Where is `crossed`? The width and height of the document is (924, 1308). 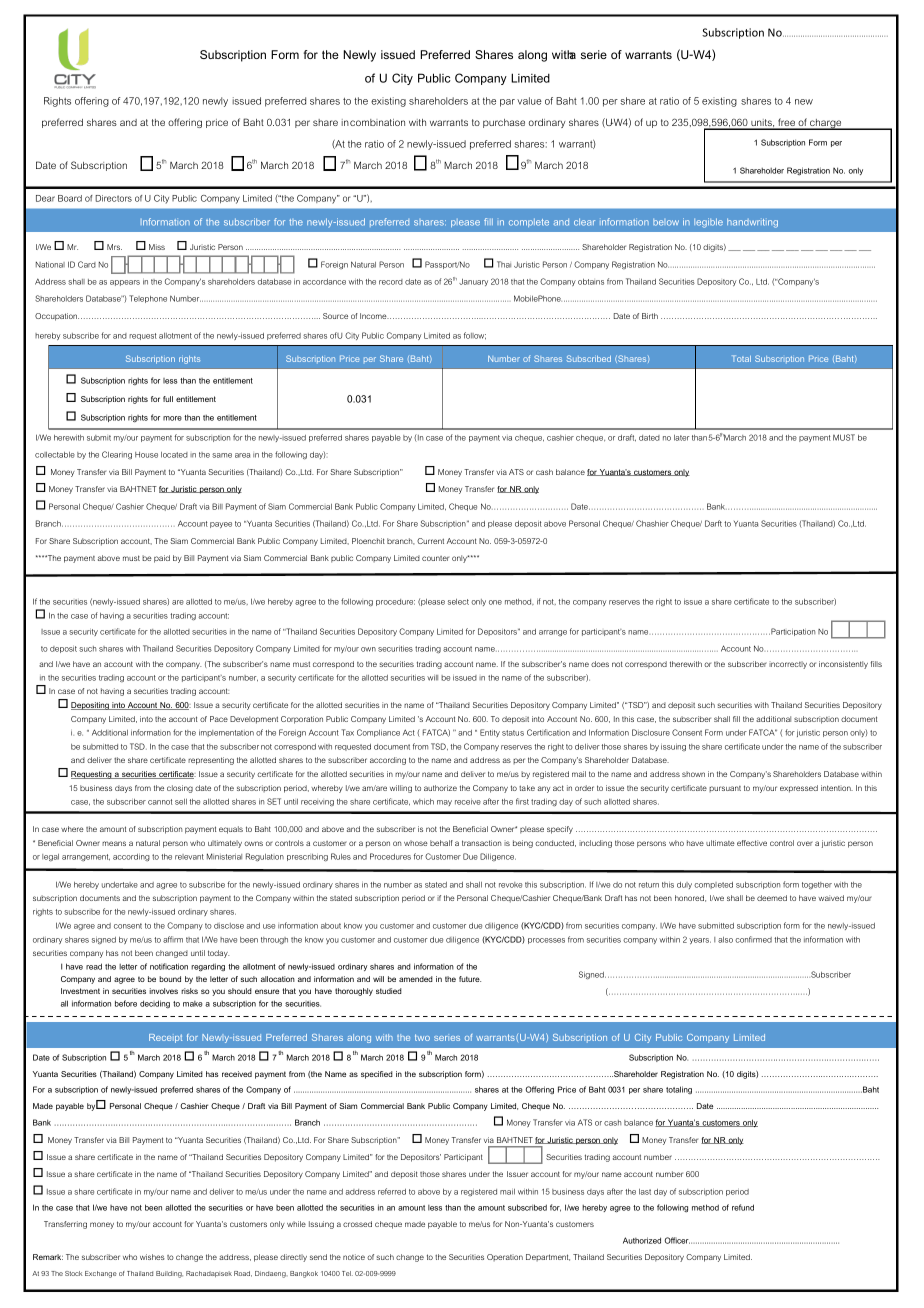 crossed is located at coordinates (357, 1224).
